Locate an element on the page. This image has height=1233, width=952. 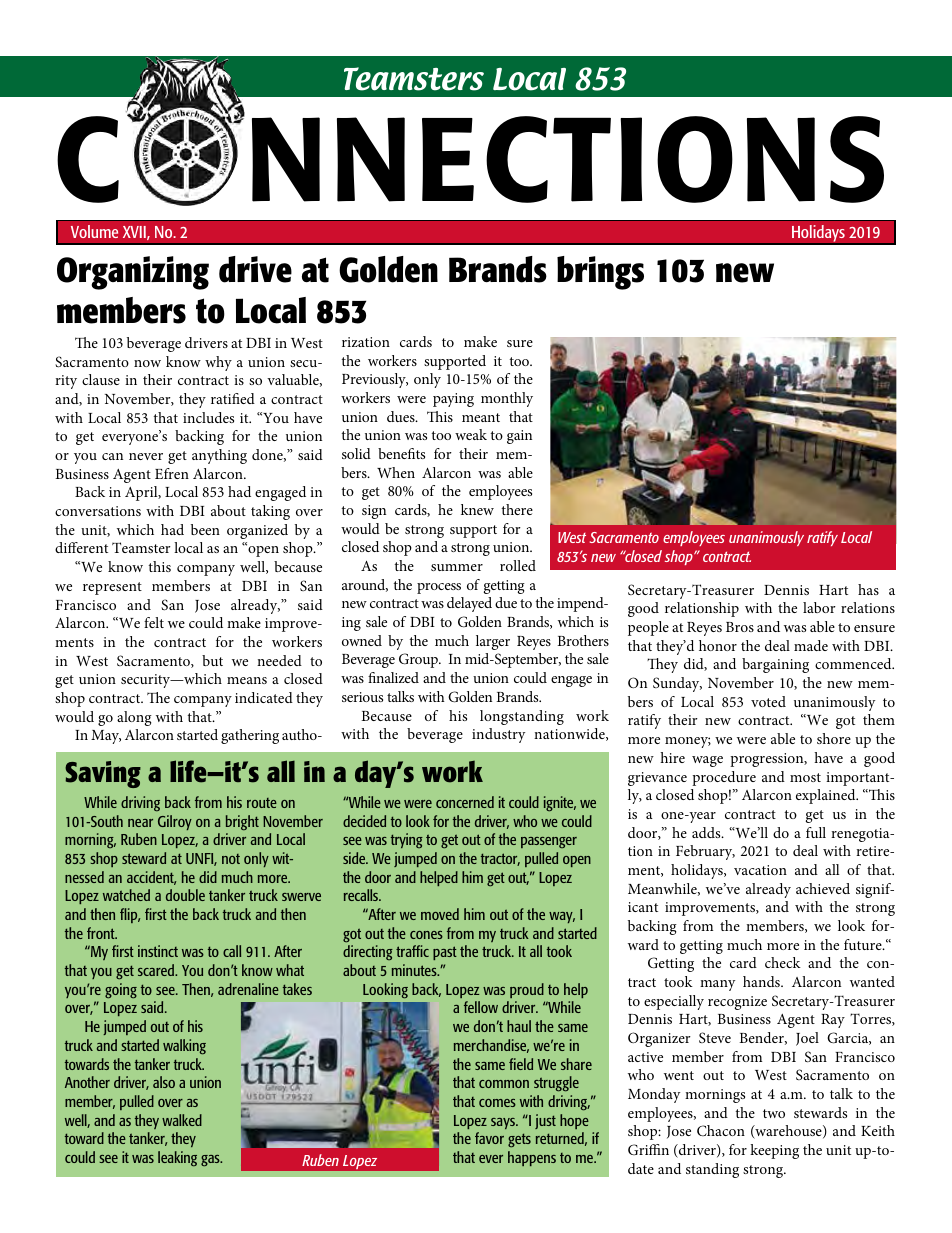
Organizing is located at coordinates (133, 273).
